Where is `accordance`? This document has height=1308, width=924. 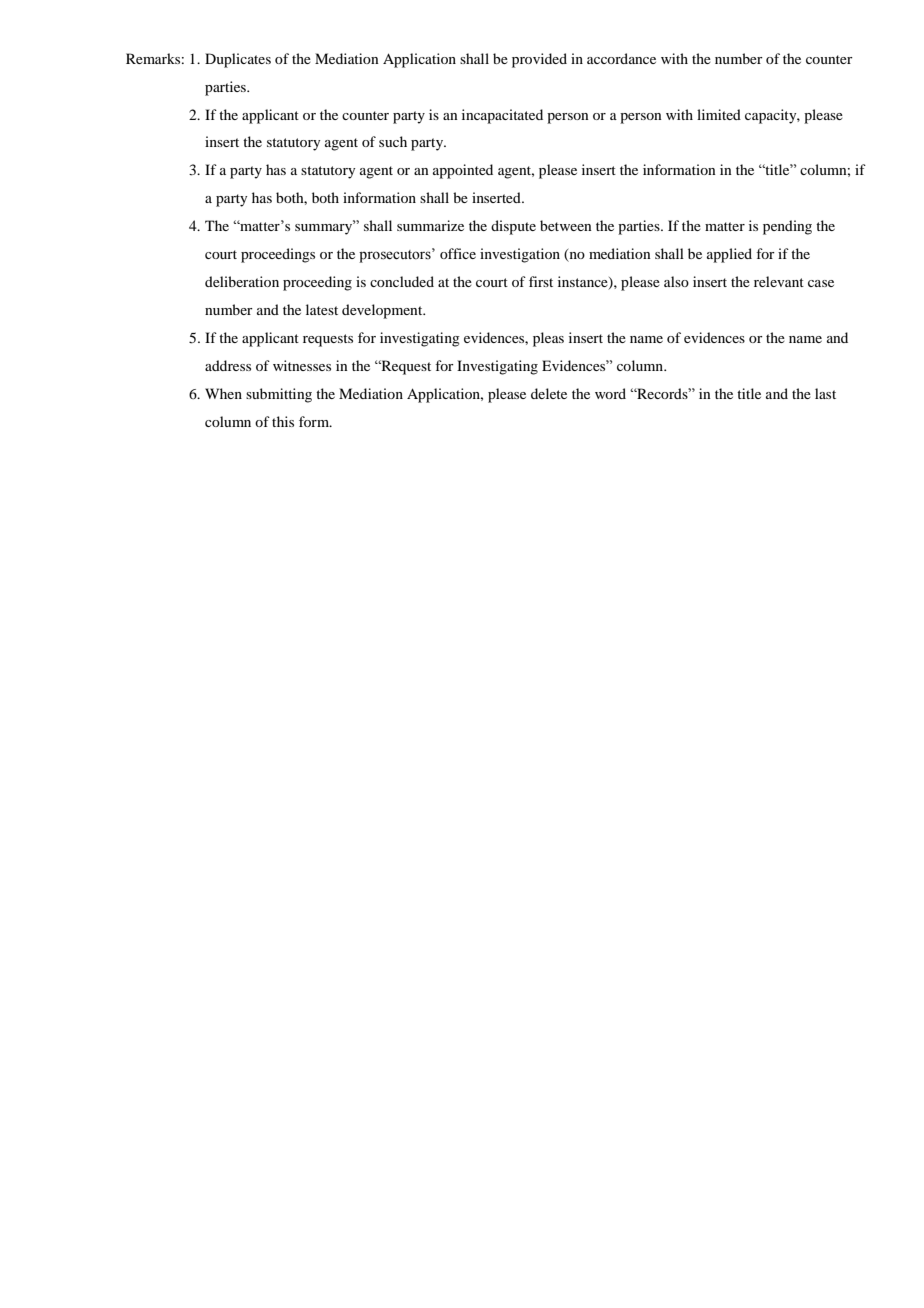
accordance is located at coordinates (621, 58).
